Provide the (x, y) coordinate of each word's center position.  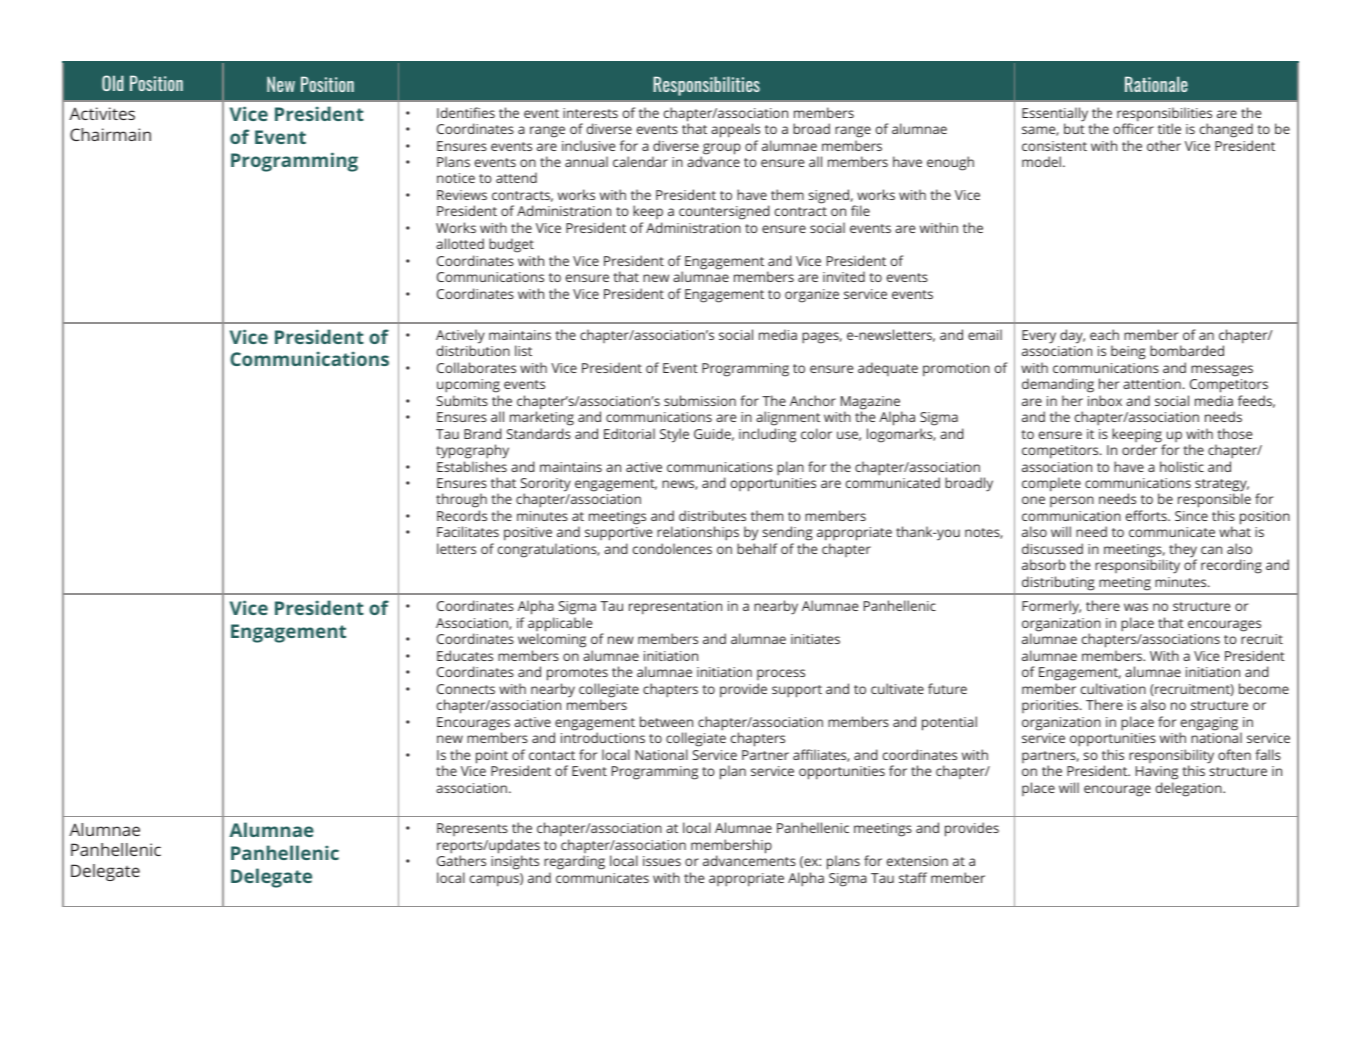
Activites (102, 113)
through (461, 502)
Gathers (461, 860)
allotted (460, 243)
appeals (735, 130)
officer (1133, 127)
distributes (712, 515)
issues (662, 861)
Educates (465, 655)
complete (1051, 484)
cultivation (1113, 688)
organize (812, 296)
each (1104, 334)
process (781, 674)
